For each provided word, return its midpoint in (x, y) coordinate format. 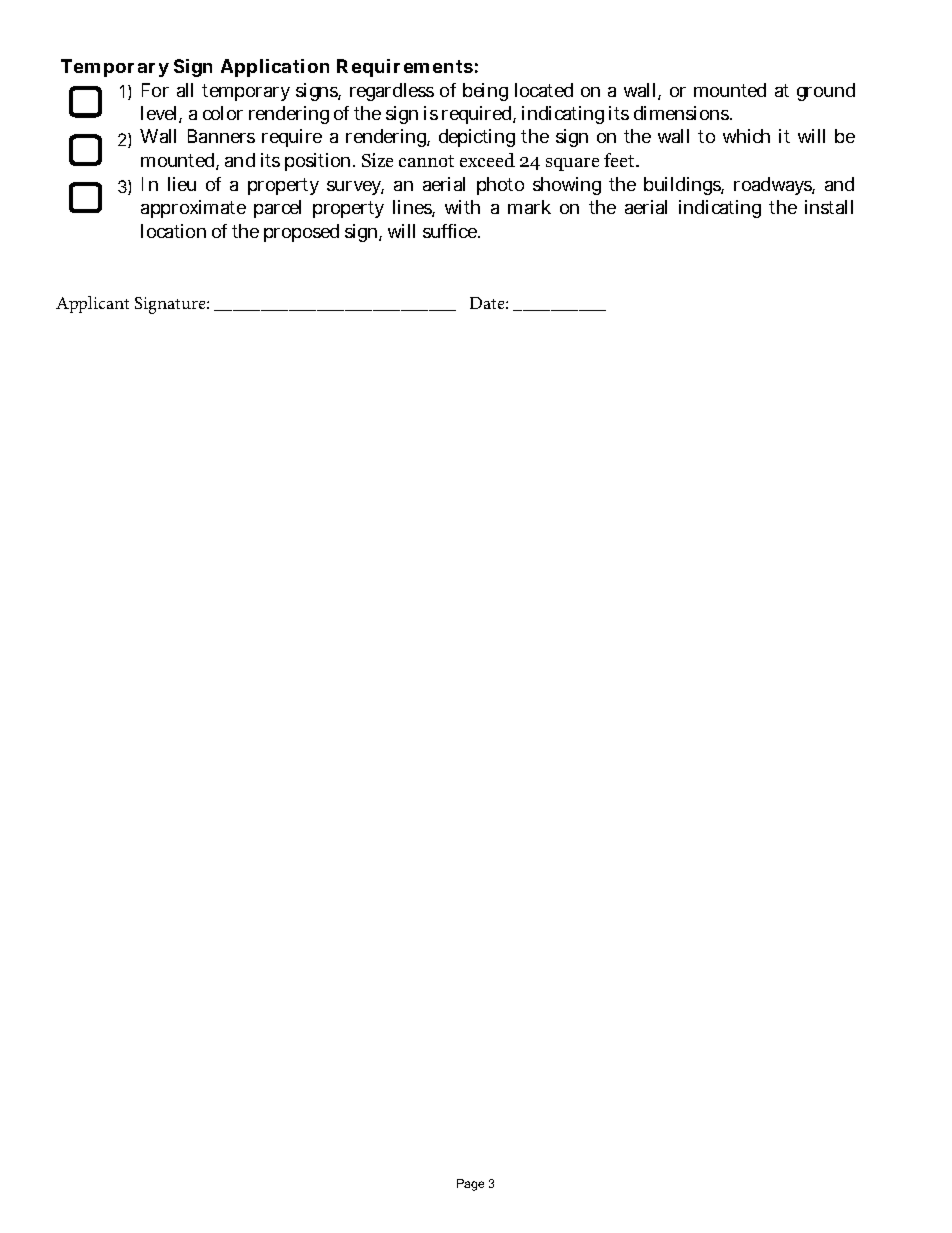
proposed (301, 233)
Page (470, 1185)
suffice (451, 231)
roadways (774, 186)
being (485, 92)
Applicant (92, 304)
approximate (193, 209)
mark (529, 207)
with (462, 207)
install (829, 207)
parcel (277, 209)
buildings (684, 186)
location (173, 231)
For (155, 90)
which (746, 136)
